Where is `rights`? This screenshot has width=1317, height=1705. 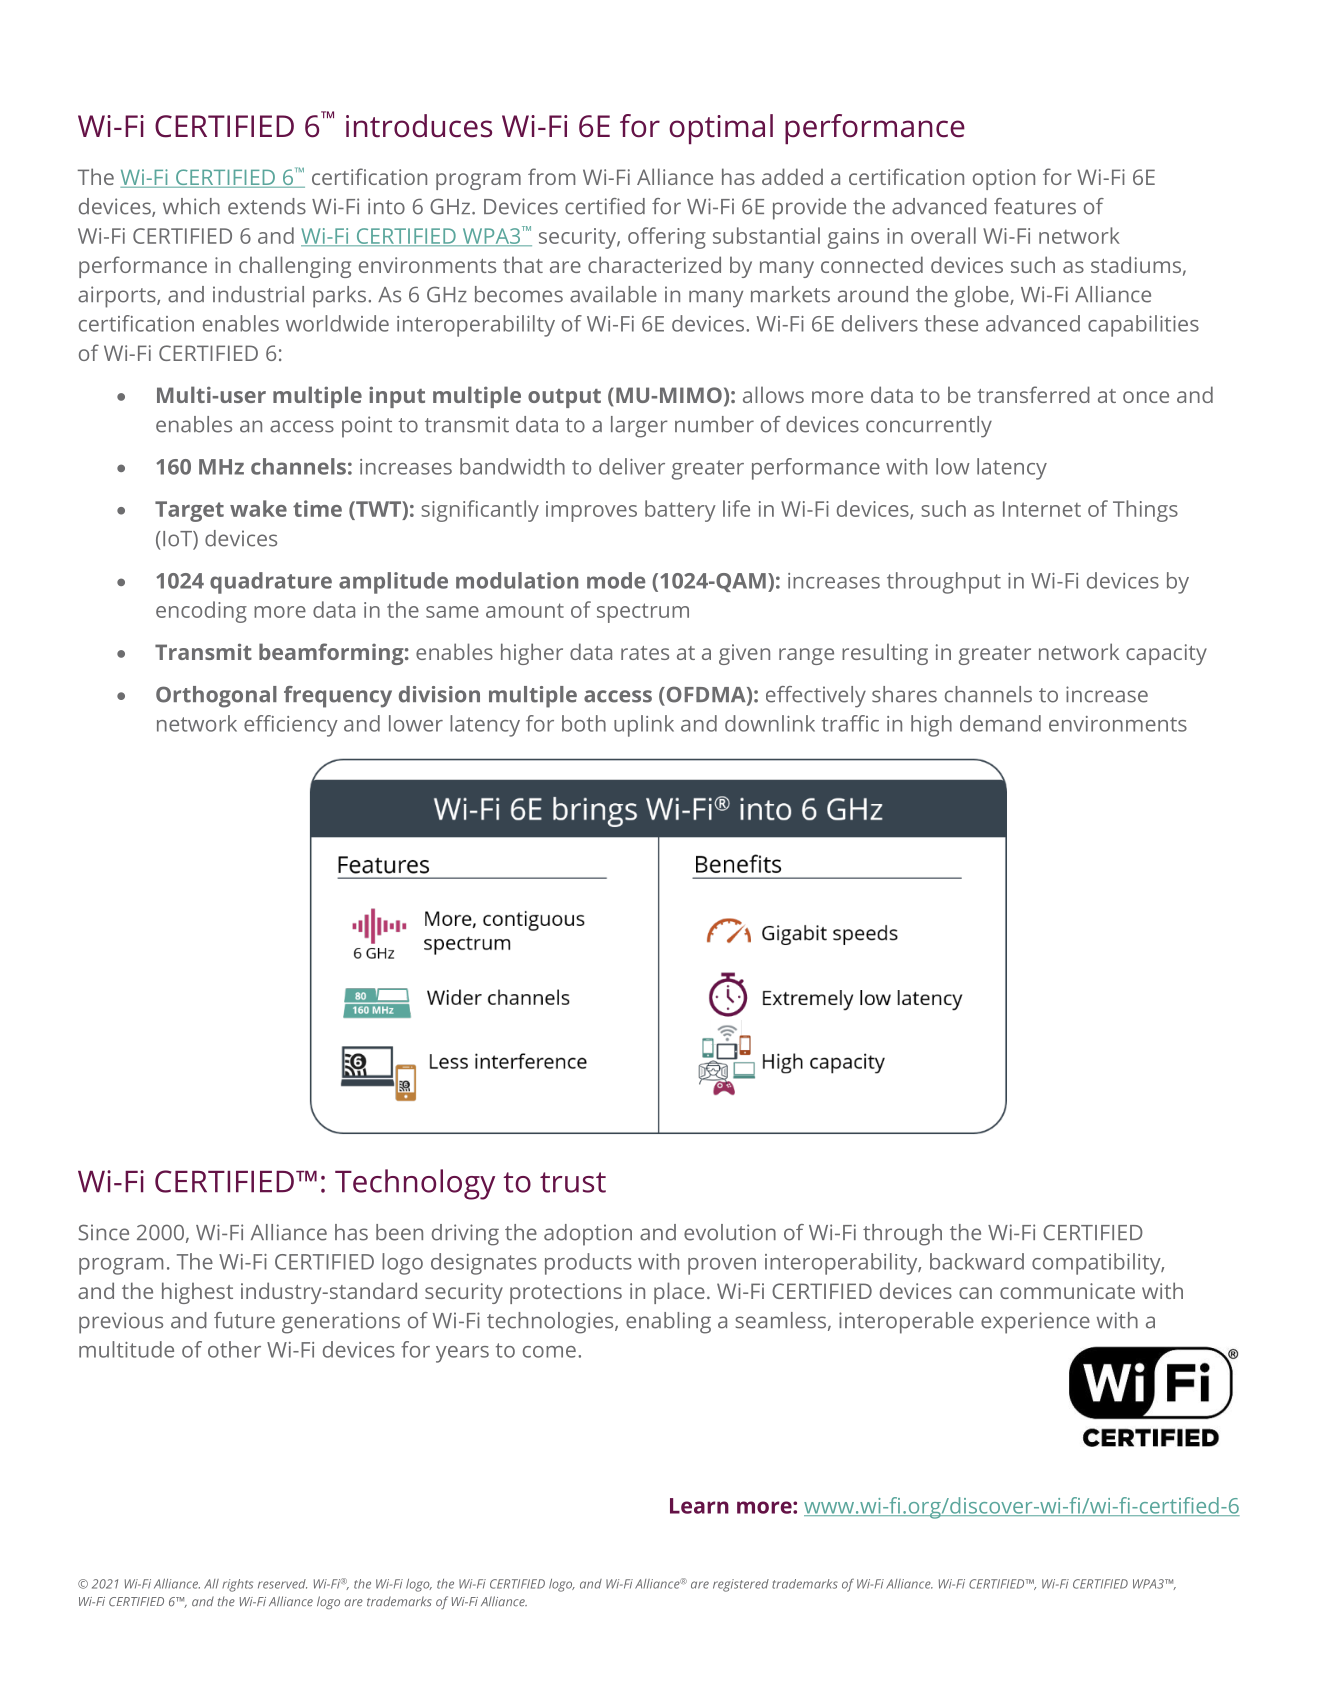 rights is located at coordinates (237, 1585).
